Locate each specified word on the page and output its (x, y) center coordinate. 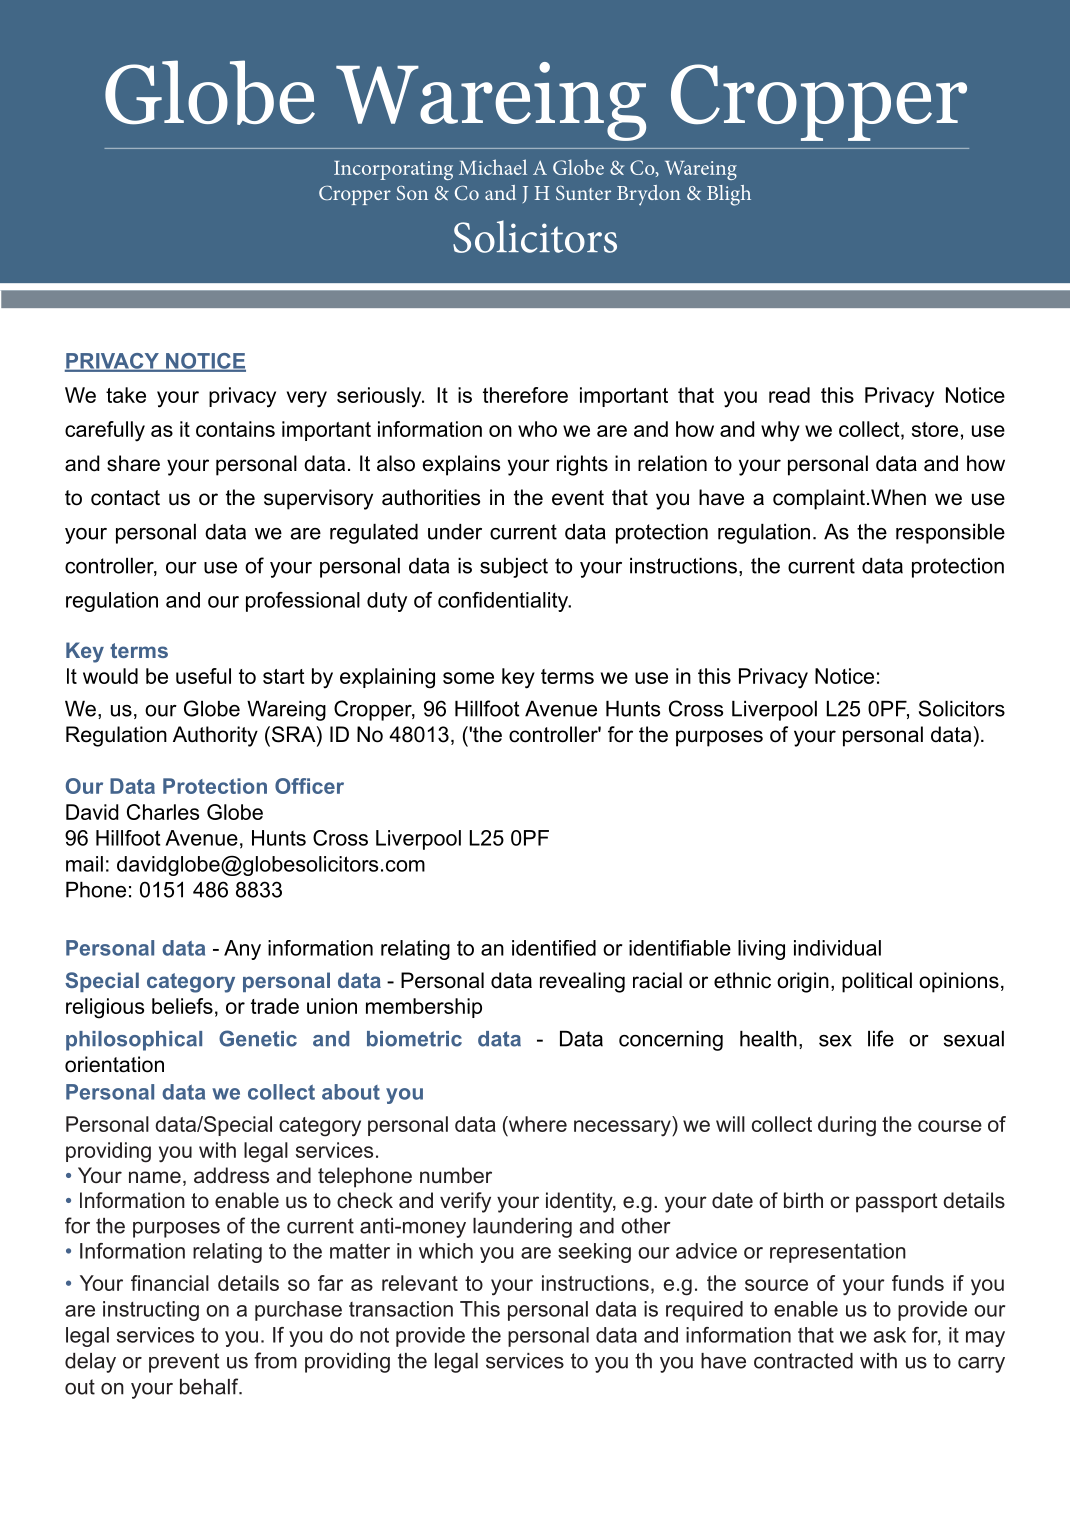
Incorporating (393, 170)
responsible (950, 534)
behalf (210, 1386)
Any (242, 950)
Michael (493, 167)
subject (514, 568)
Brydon (649, 195)
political (877, 982)
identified (554, 948)
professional (303, 602)
